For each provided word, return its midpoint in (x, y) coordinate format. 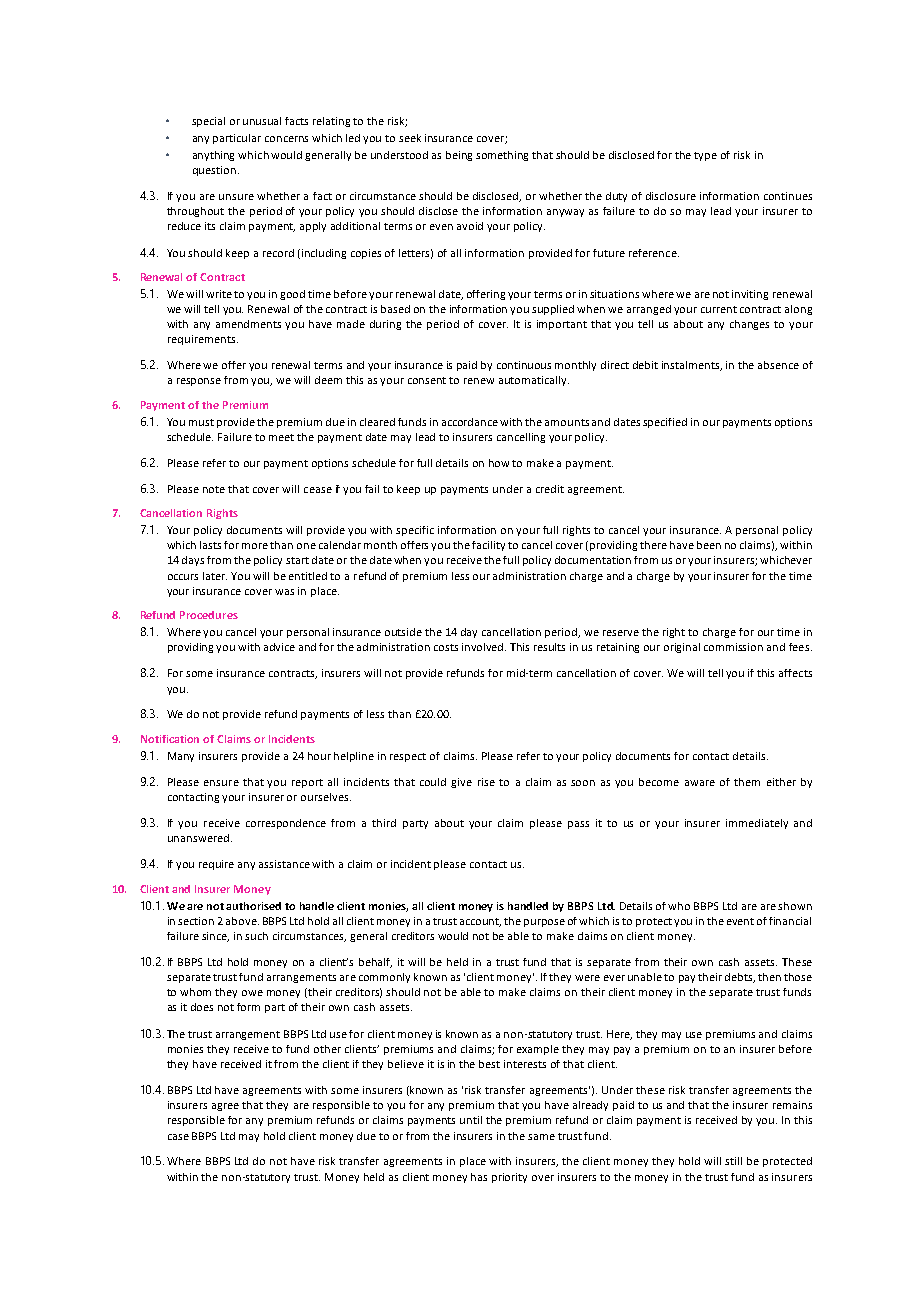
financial (790, 921)
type (705, 156)
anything (213, 156)
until (471, 1120)
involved (484, 647)
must (201, 422)
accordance (470, 422)
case (178, 1137)
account (480, 922)
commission (733, 647)
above (242, 921)
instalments (692, 366)
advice (279, 647)
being (459, 156)
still (733, 1161)
